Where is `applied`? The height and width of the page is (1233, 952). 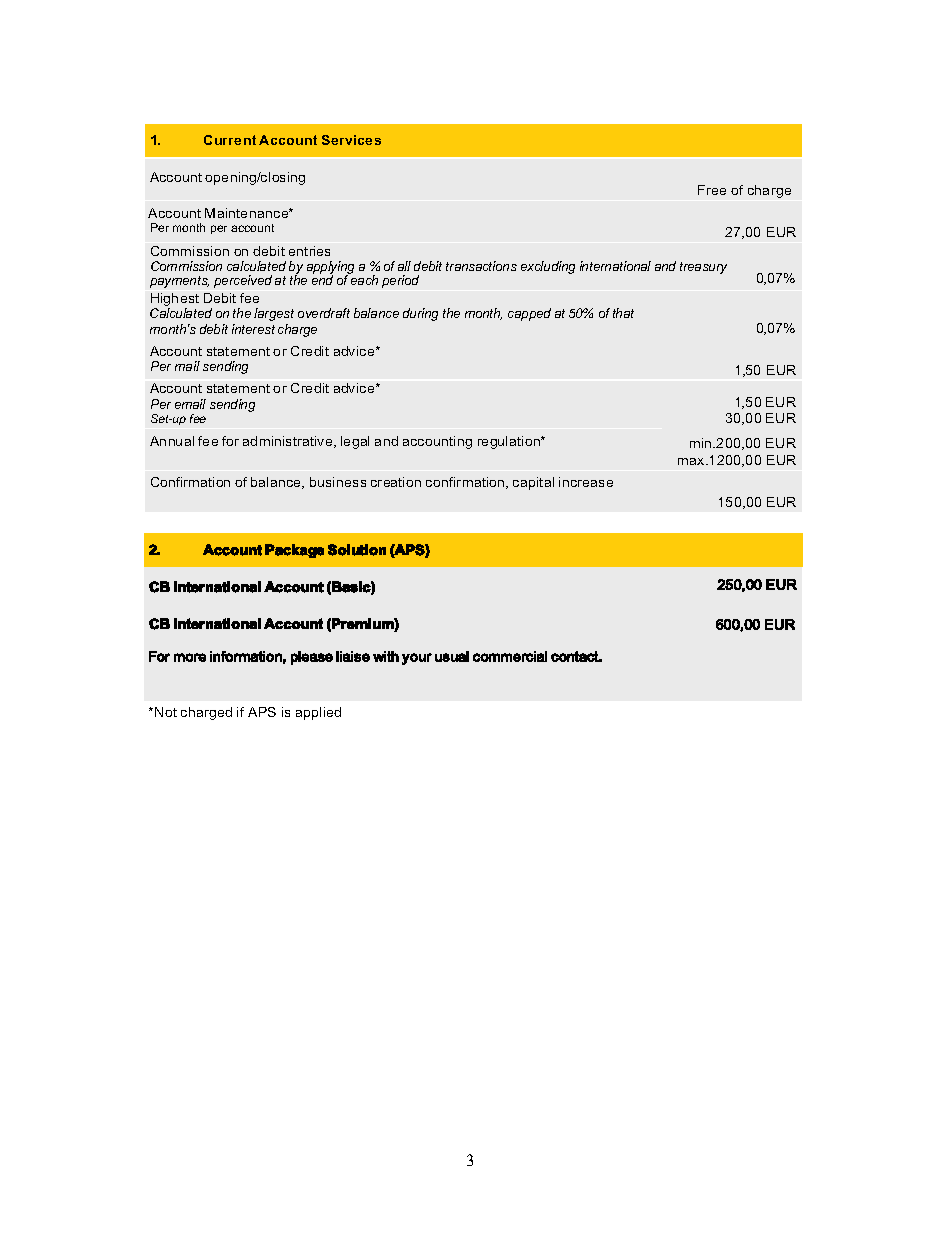
applied is located at coordinates (318, 713).
